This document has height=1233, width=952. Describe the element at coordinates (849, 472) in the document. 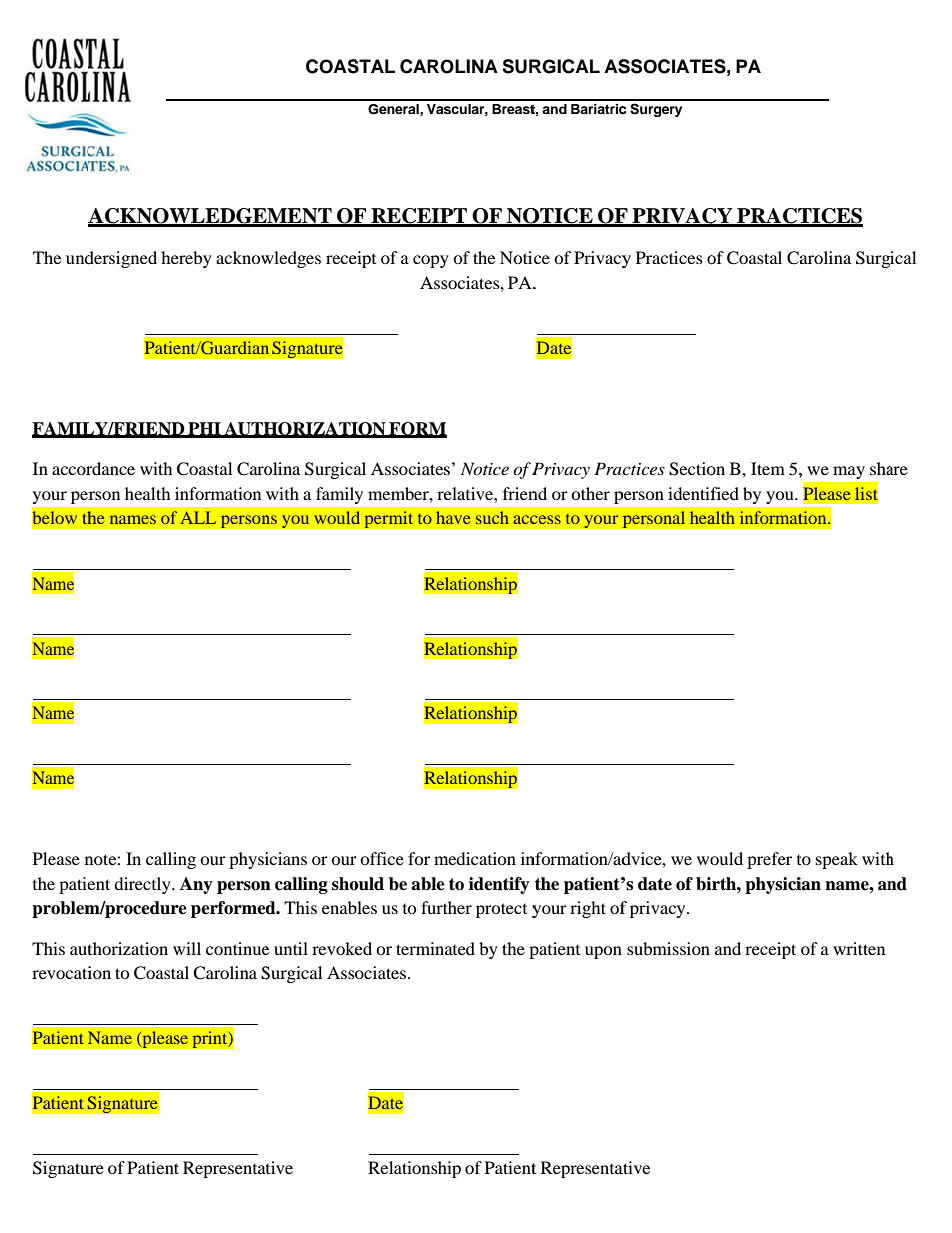

I see `may` at that location.
